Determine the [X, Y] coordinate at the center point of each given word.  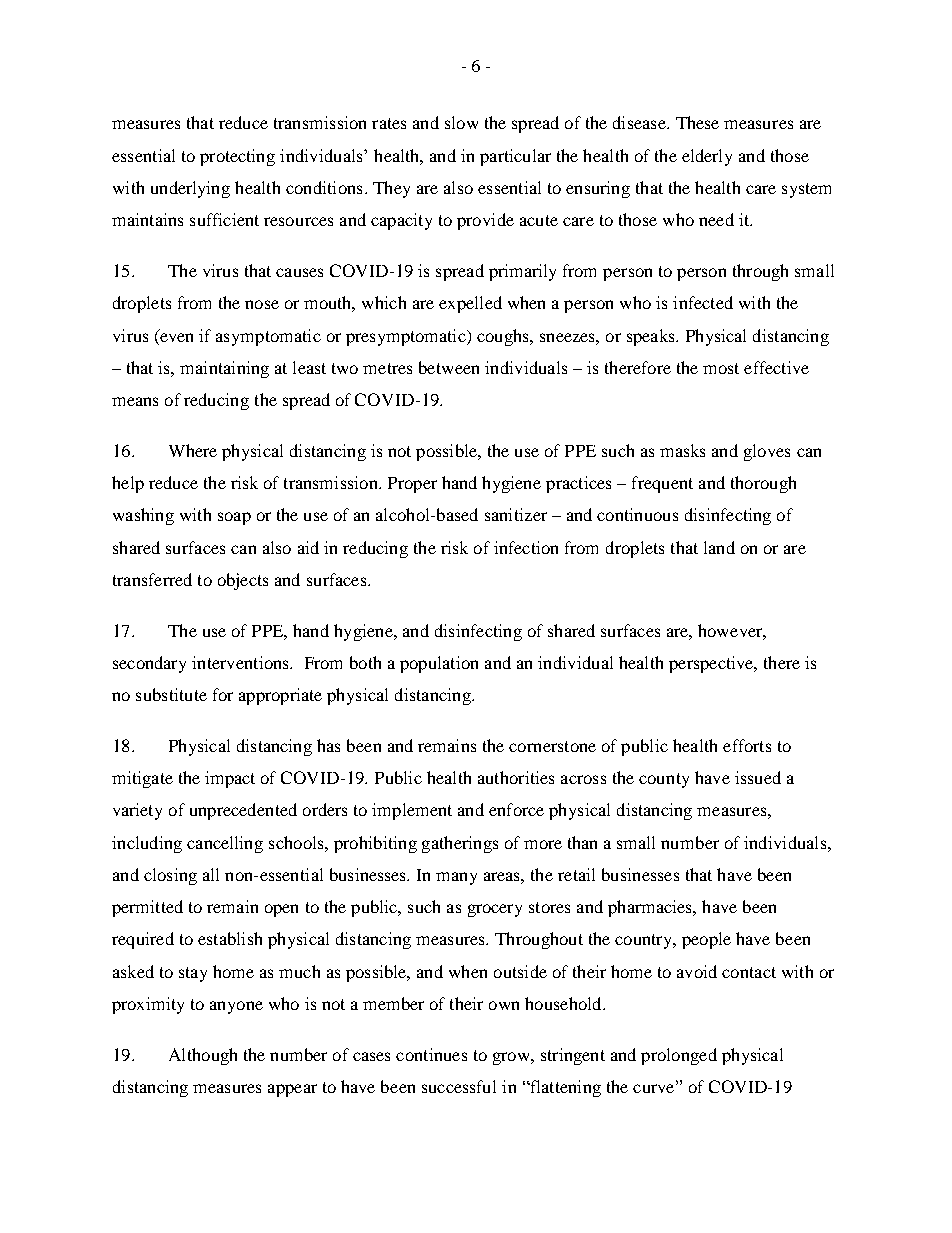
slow [461, 122]
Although [203, 1056]
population [439, 664]
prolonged [679, 1056]
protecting [237, 157]
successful [459, 1086]
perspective [712, 664]
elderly [707, 157]
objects [243, 581]
